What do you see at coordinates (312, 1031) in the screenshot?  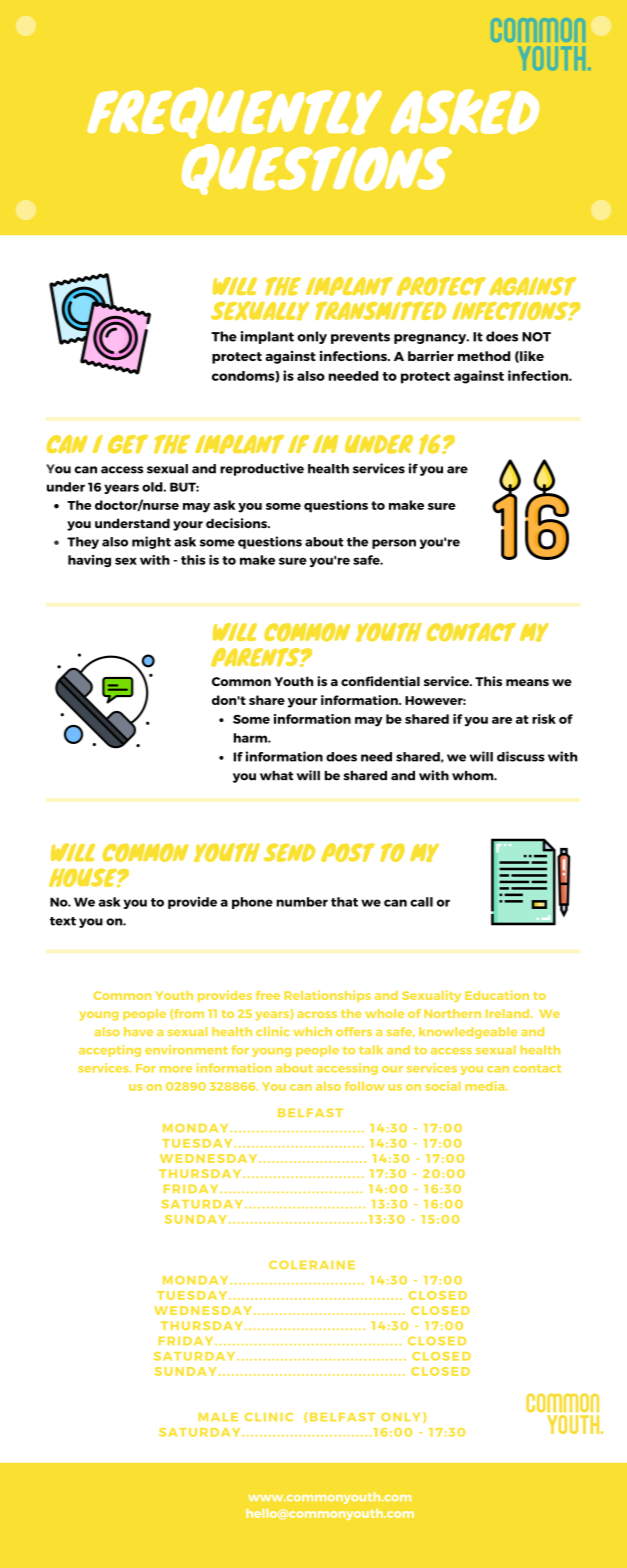 I see `which` at bounding box center [312, 1031].
